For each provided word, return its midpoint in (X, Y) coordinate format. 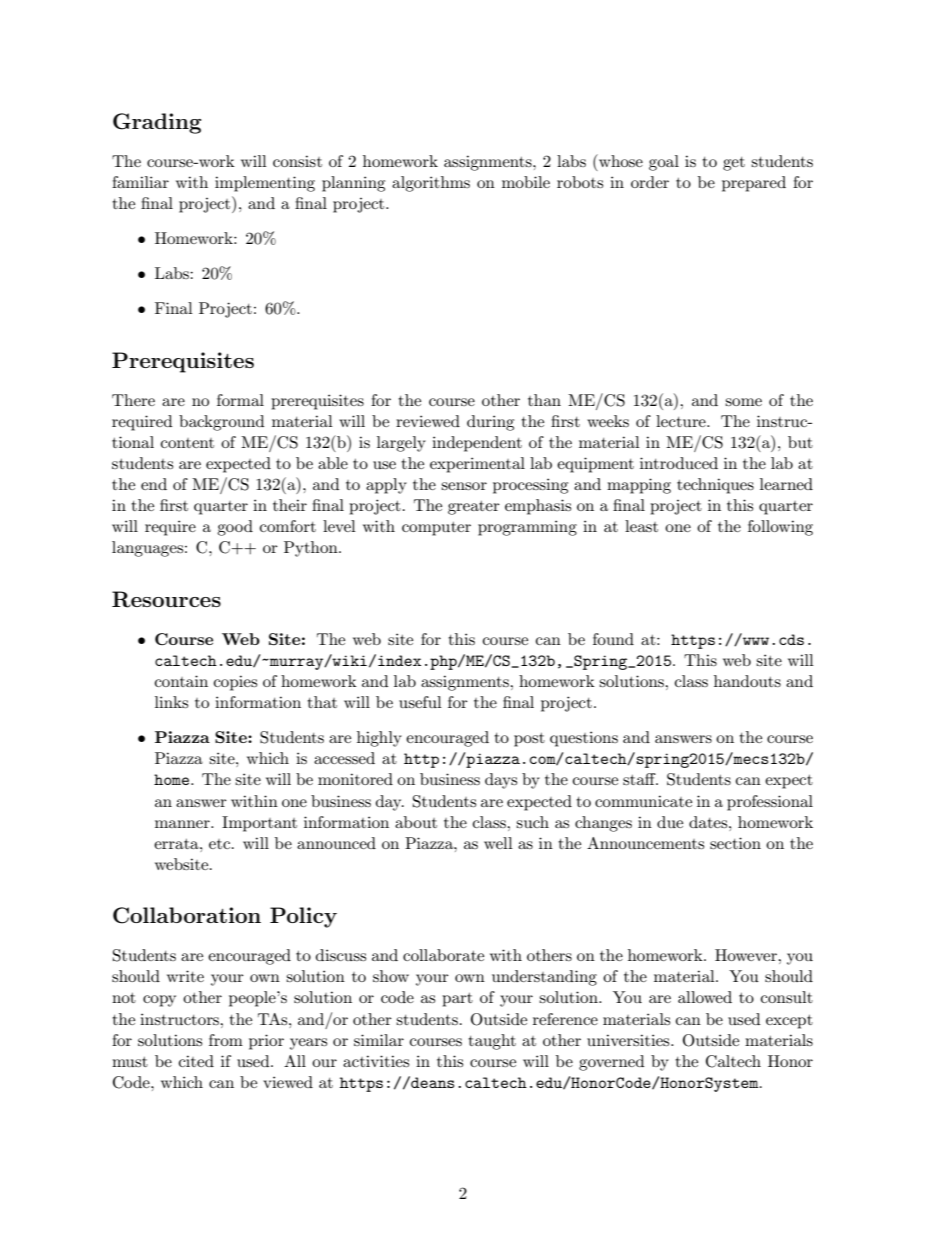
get (734, 164)
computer (436, 529)
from (226, 1040)
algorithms (431, 184)
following (780, 528)
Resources (166, 599)
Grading (157, 123)
